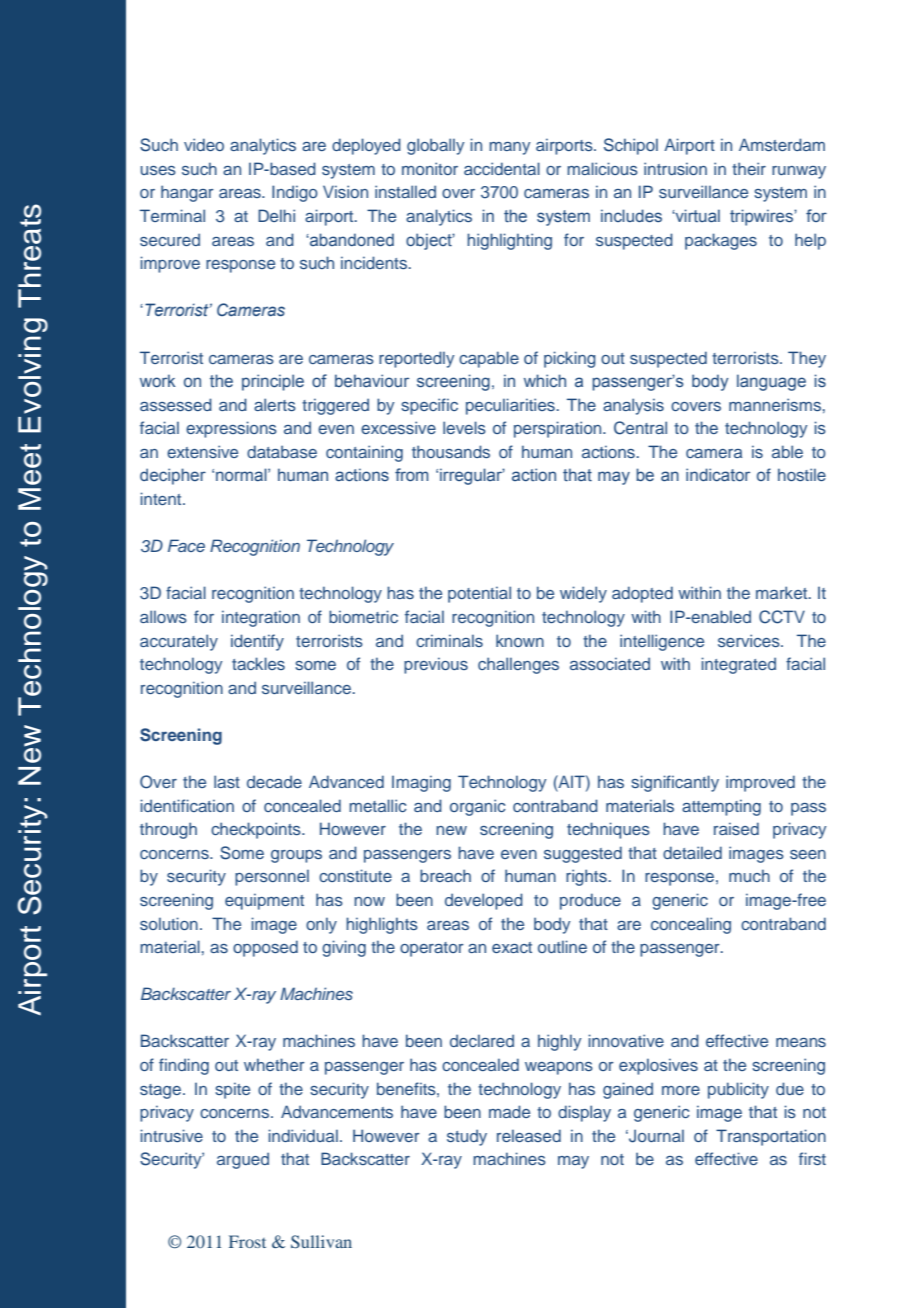  Describe the element at coordinates (502, 168) in the document. I see `accidental` at that location.
